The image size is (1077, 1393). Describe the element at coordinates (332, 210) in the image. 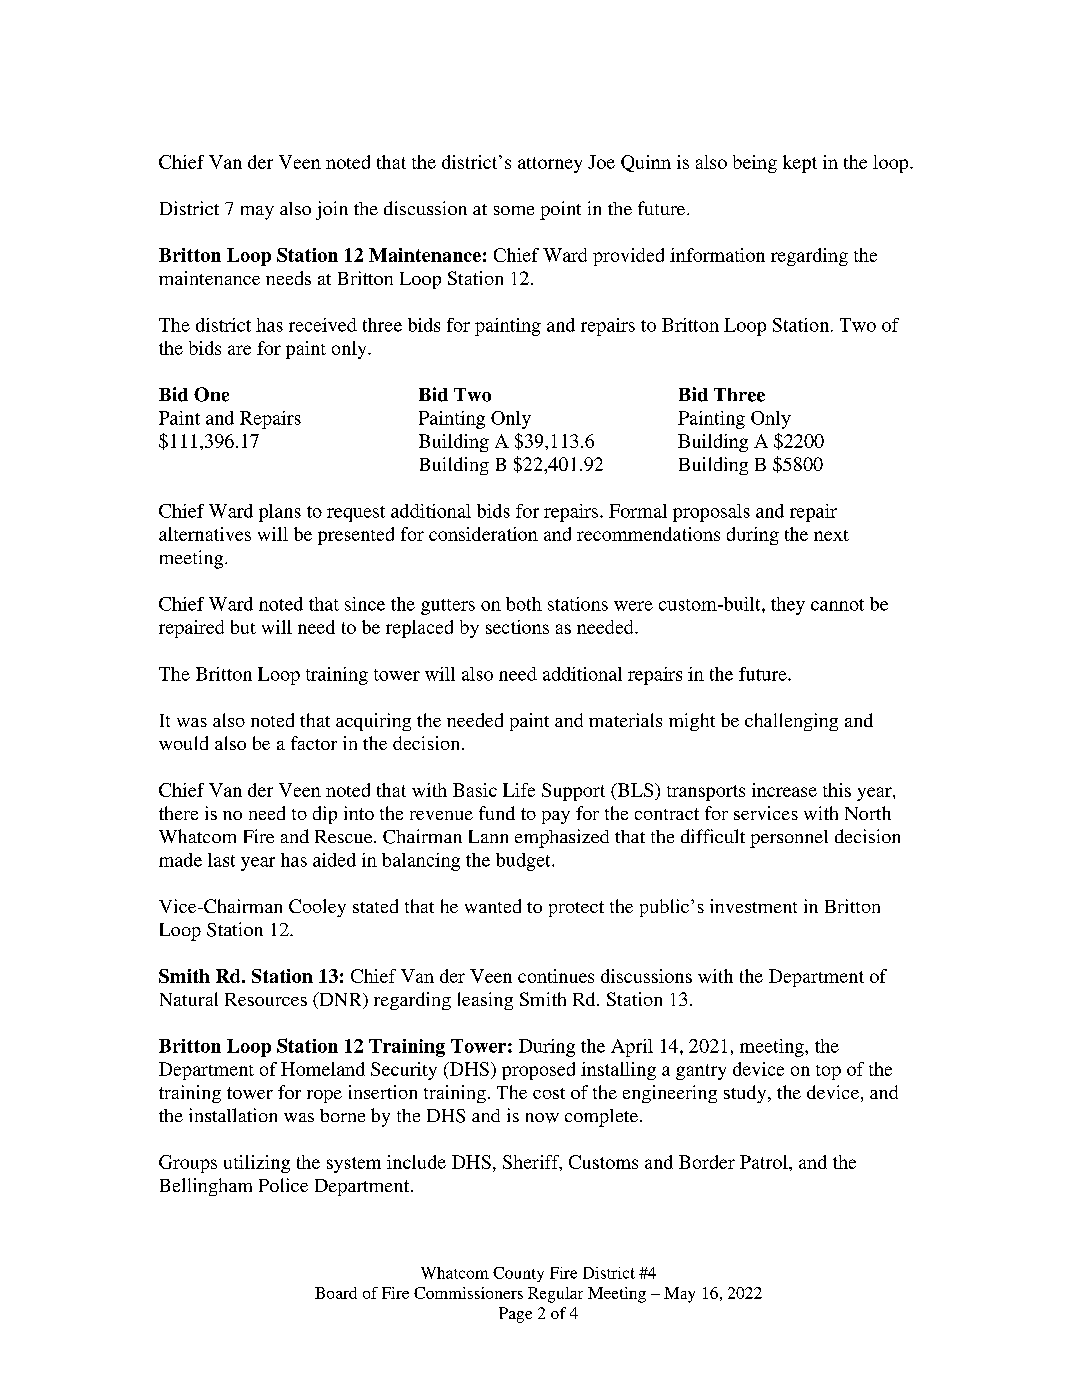

I see `join` at that location.
